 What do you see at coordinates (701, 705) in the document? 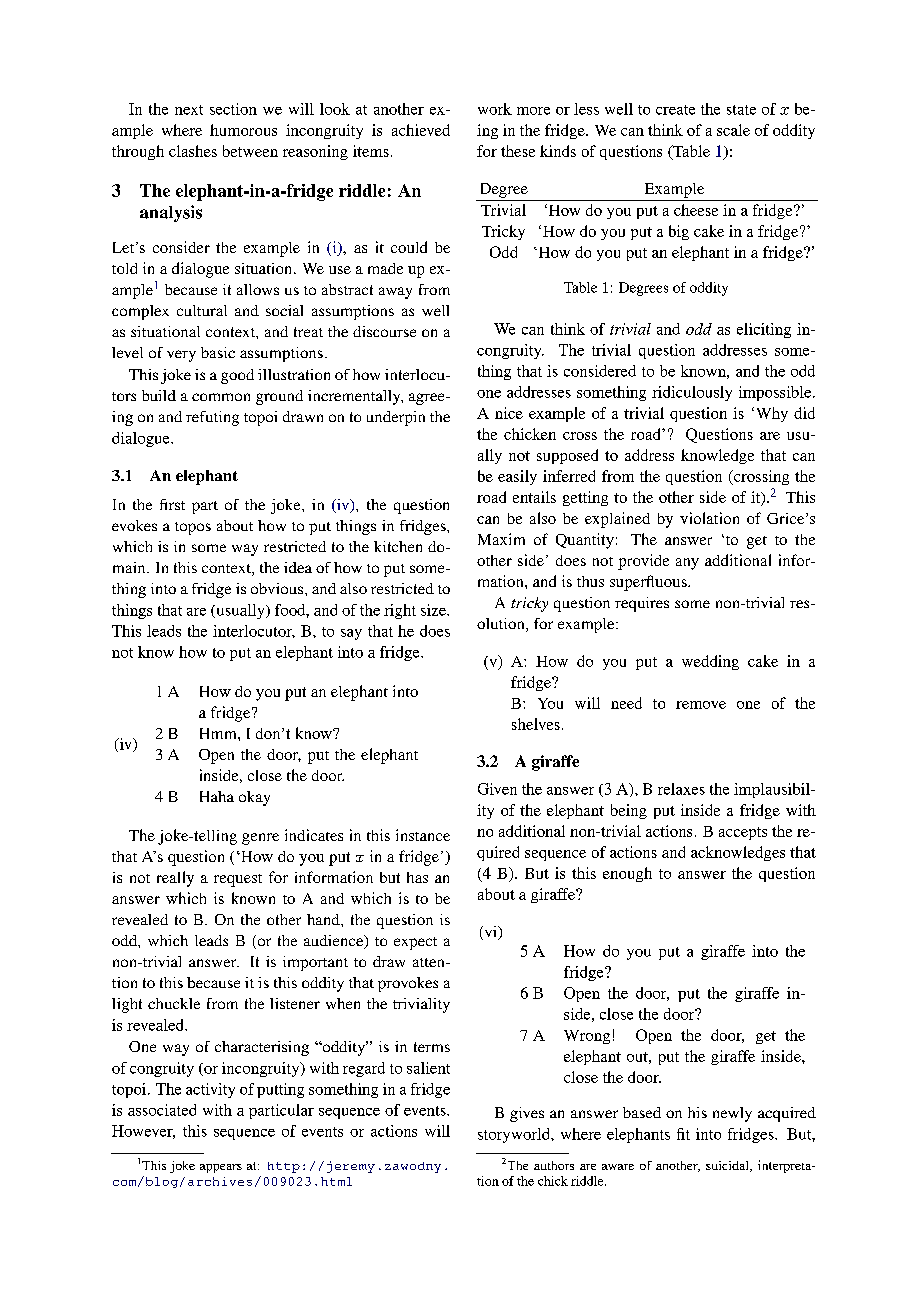
I see `remove` at bounding box center [701, 705].
